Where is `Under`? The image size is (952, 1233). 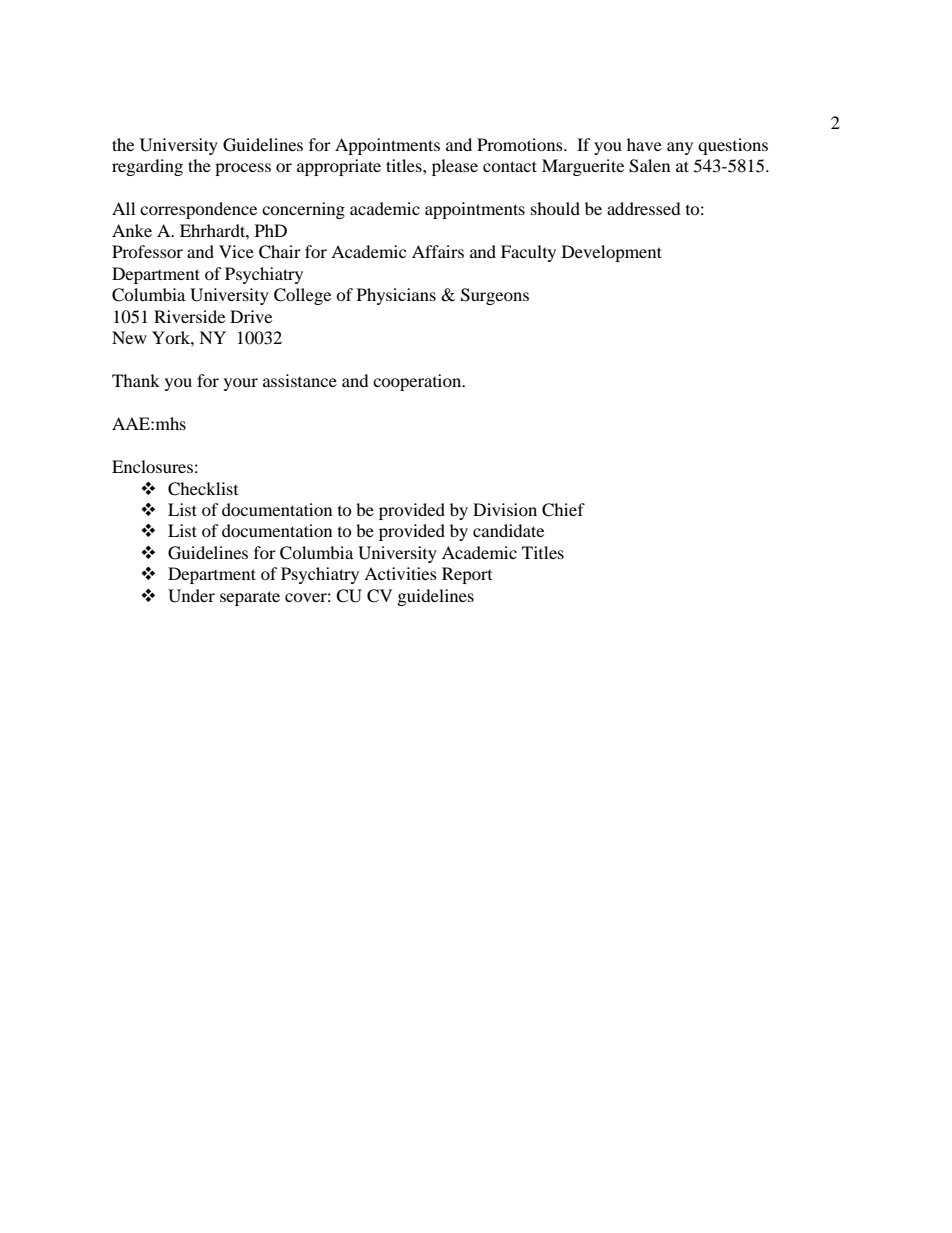 Under is located at coordinates (191, 596).
